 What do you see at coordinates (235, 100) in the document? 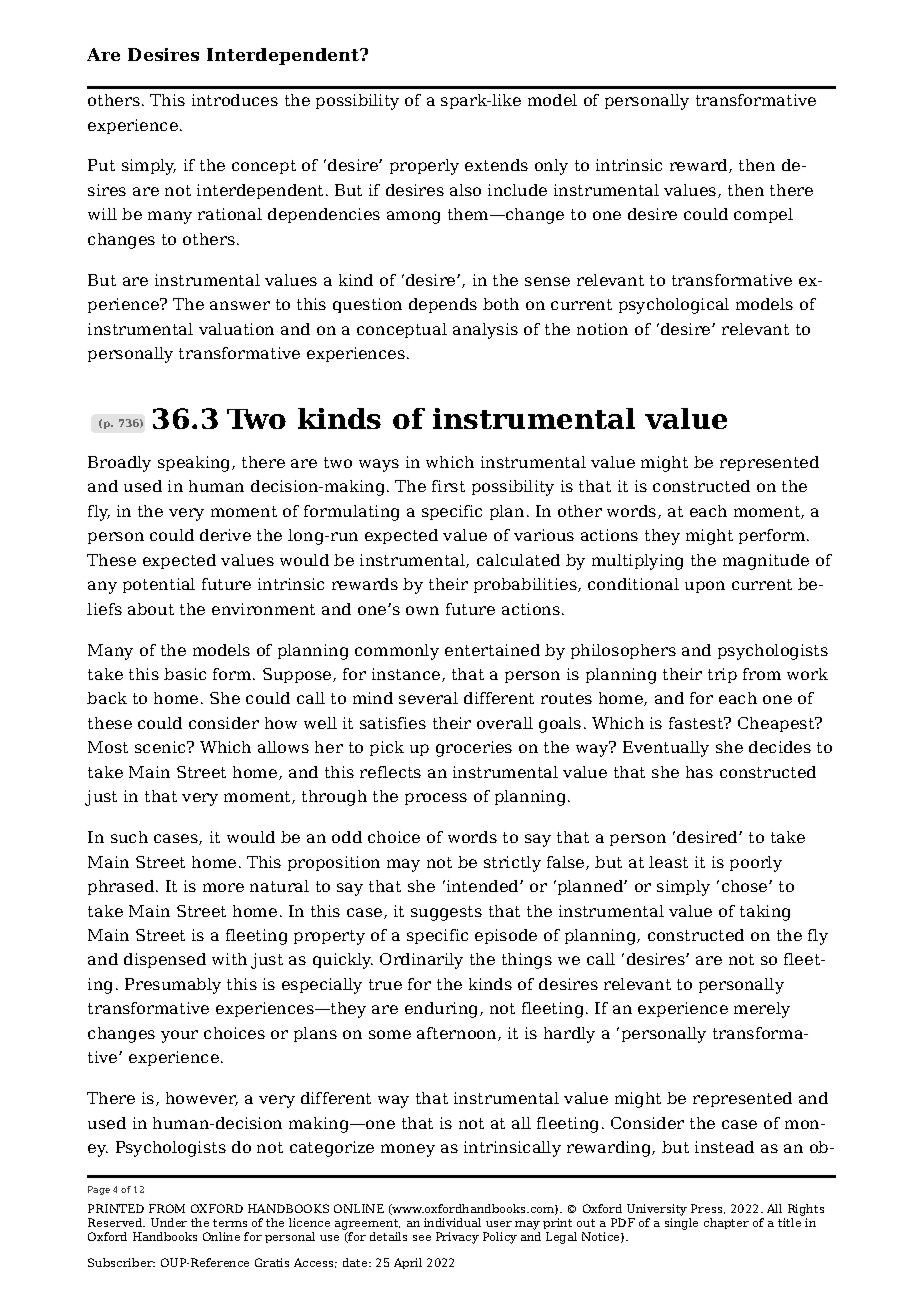
I see `introduces` at bounding box center [235, 100].
